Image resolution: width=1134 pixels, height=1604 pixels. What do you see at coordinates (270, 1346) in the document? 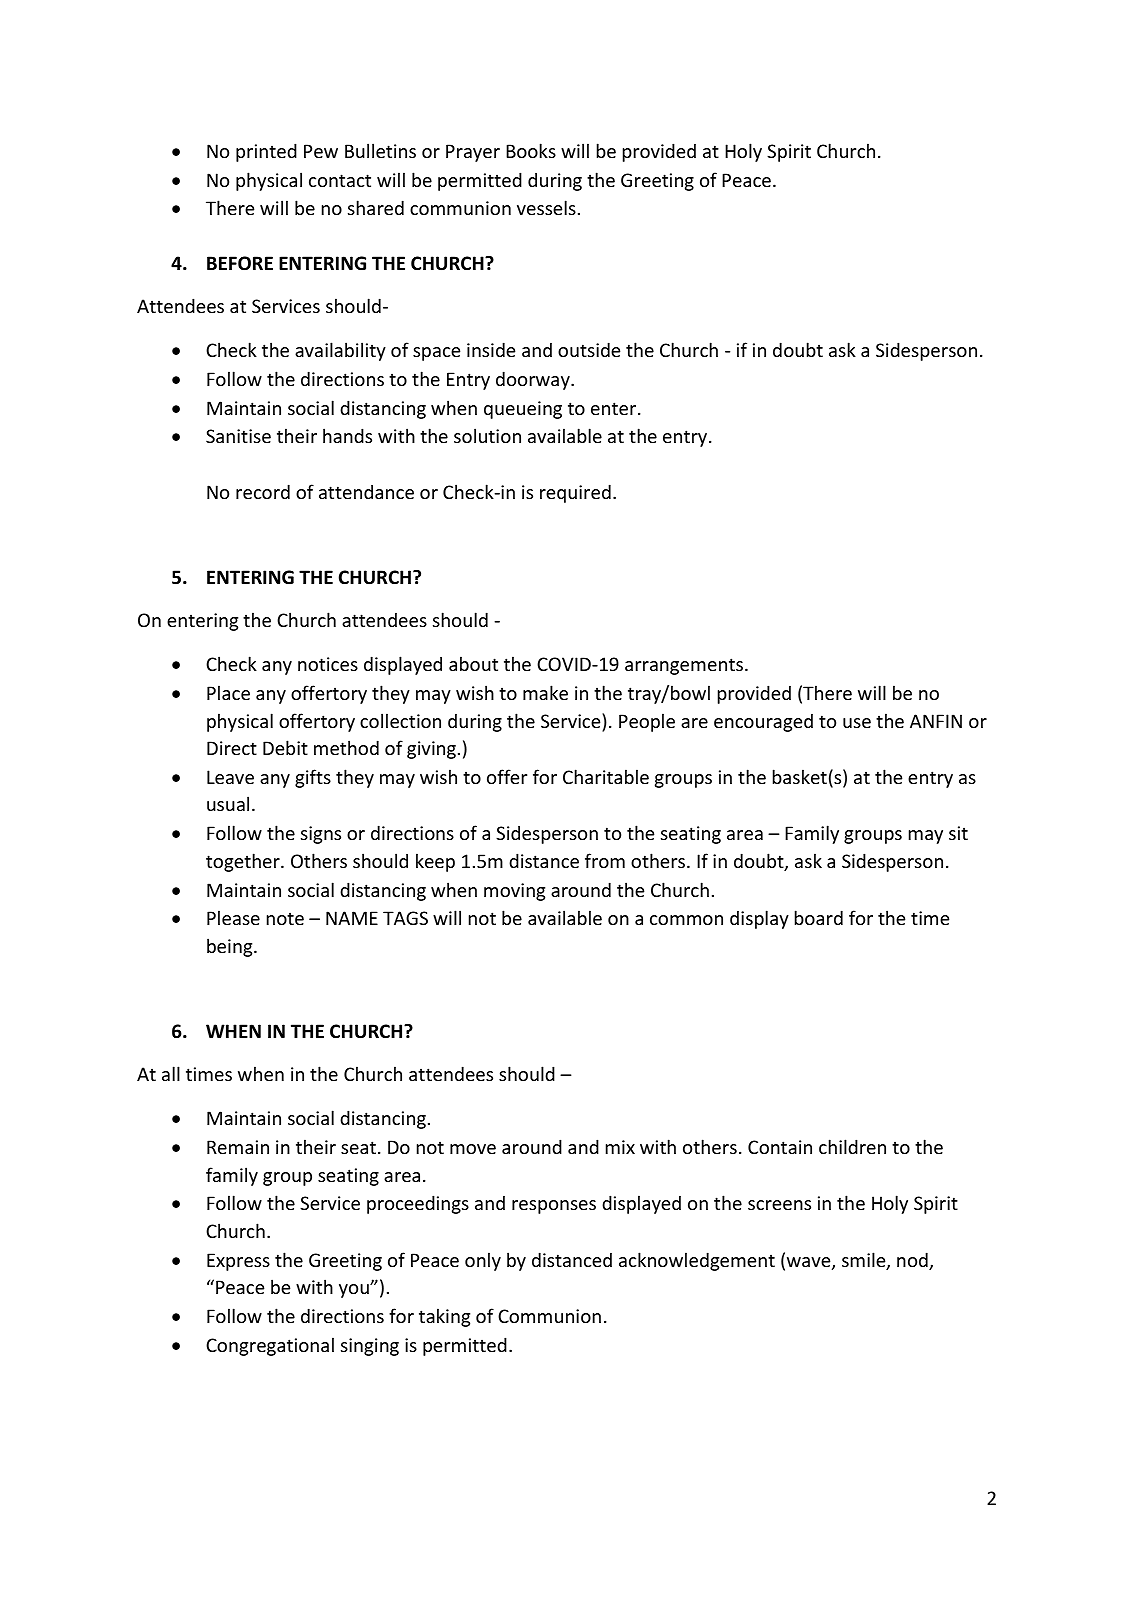
I see `Congregational` at bounding box center [270, 1346].
